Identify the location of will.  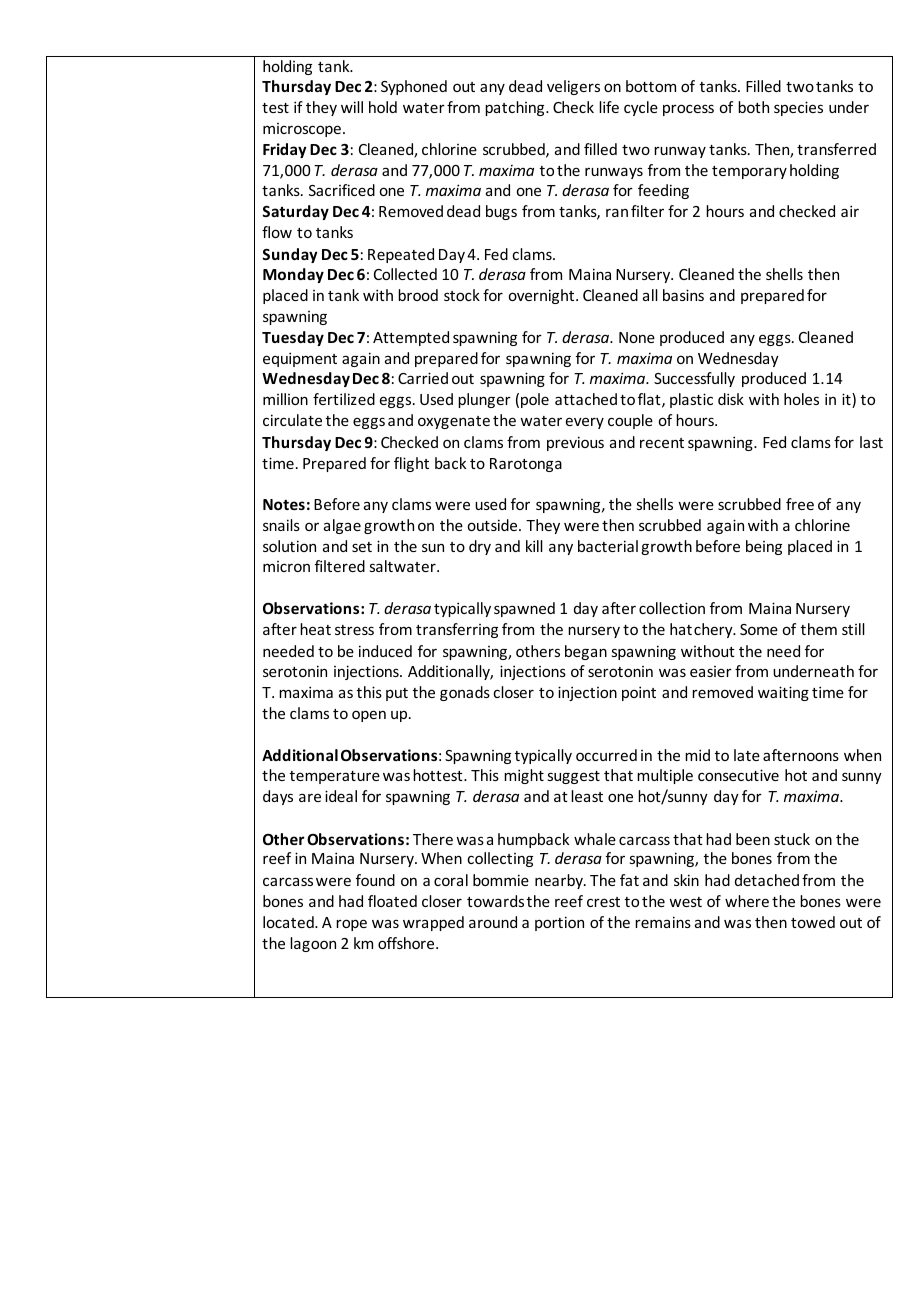
(352, 107).
